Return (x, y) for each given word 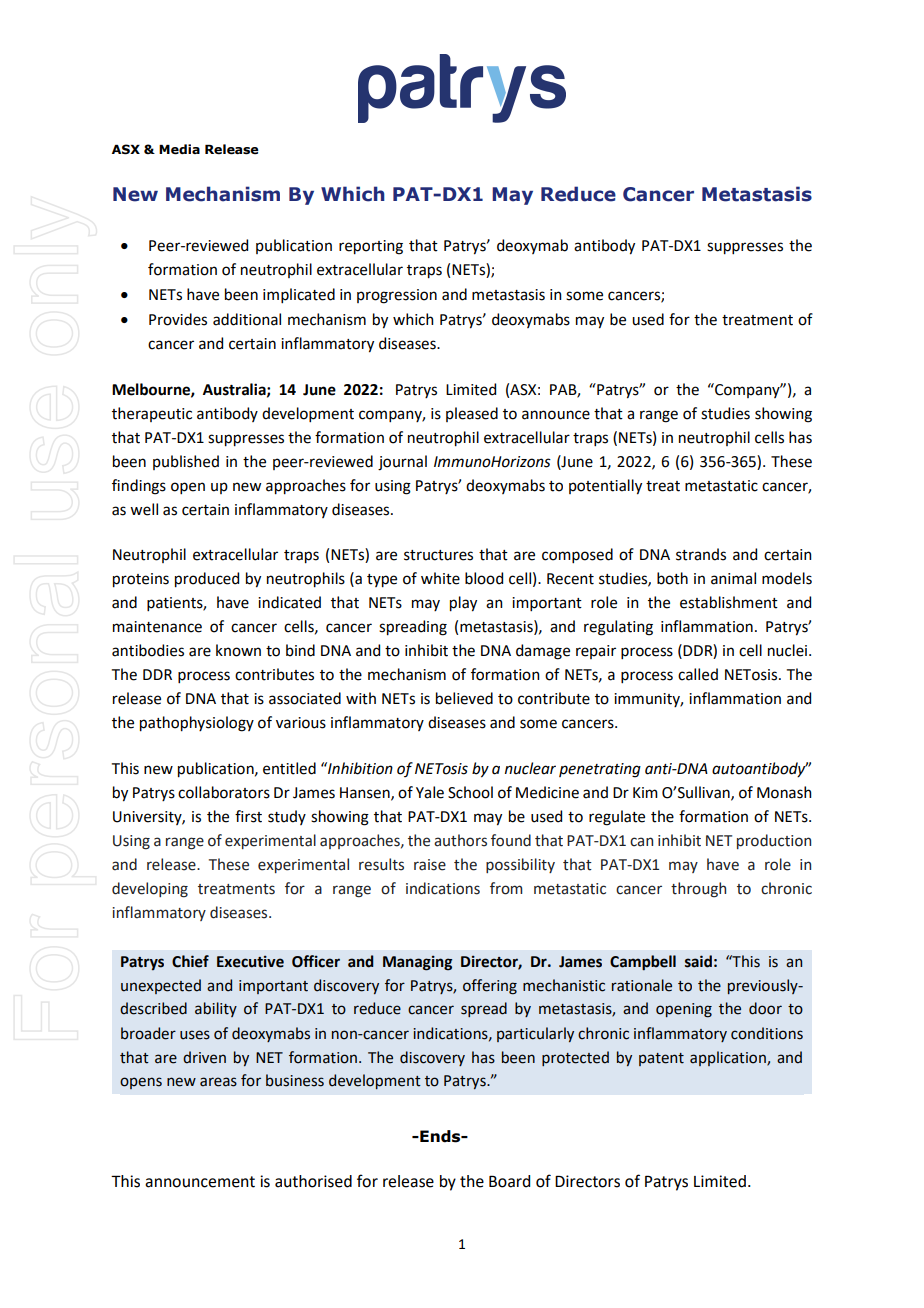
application (729, 1058)
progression (397, 296)
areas (218, 1082)
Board (509, 1181)
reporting (371, 247)
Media (179, 149)
